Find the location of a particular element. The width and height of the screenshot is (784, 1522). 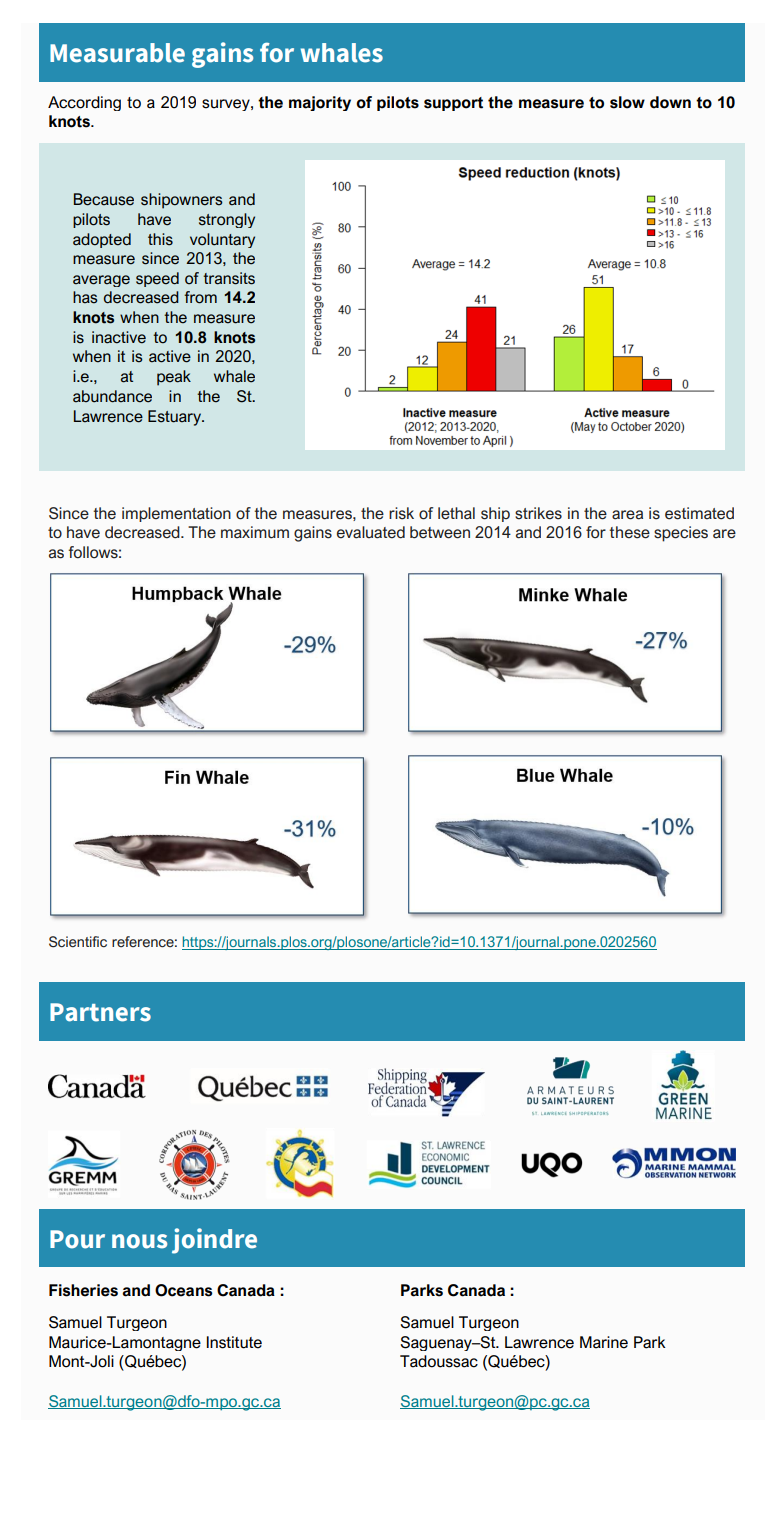

Marine is located at coordinates (604, 1342).
